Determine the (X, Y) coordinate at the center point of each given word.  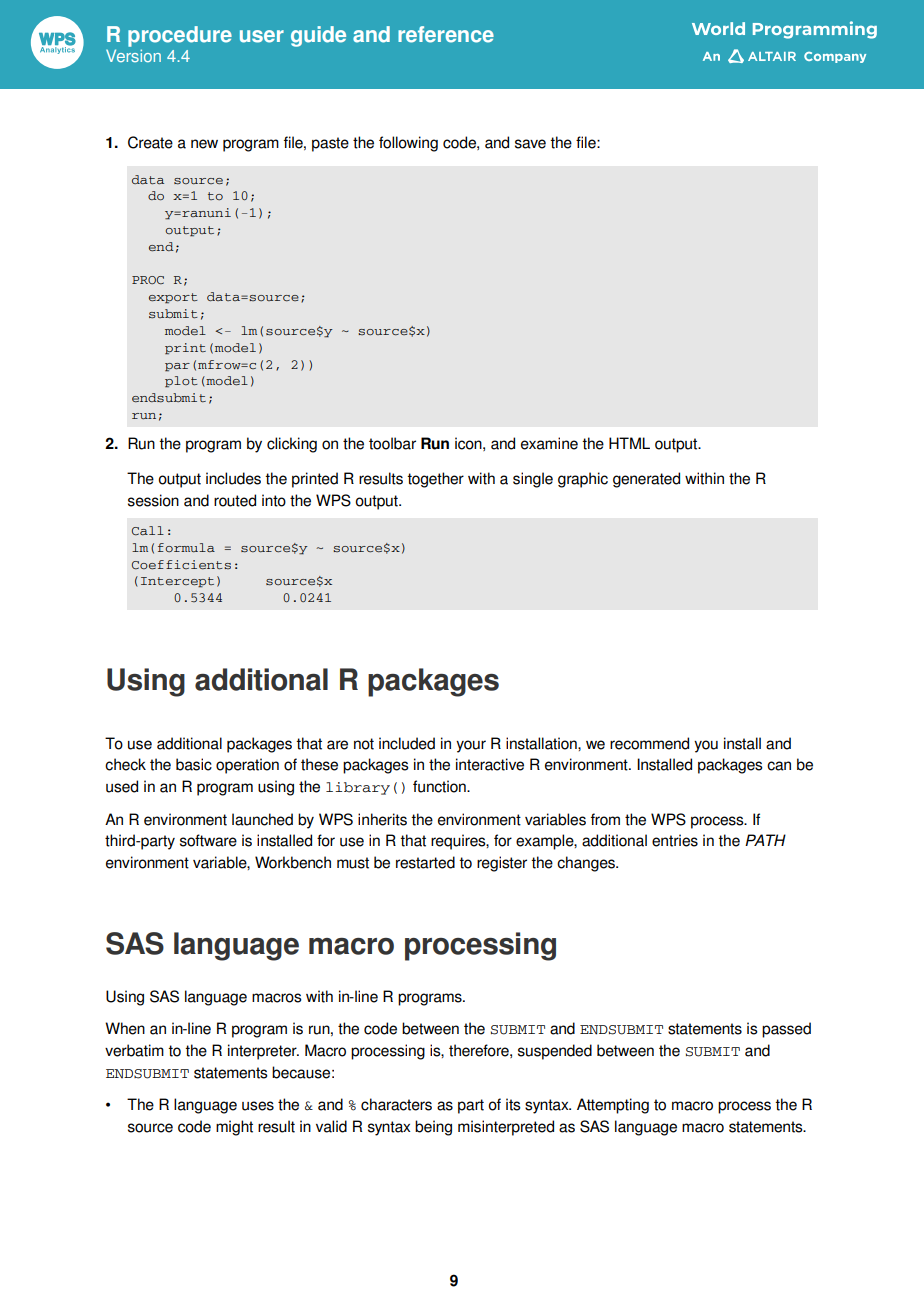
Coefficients (181, 565)
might (234, 1128)
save (530, 144)
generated (646, 480)
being (433, 1128)
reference (446, 34)
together (435, 480)
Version (133, 55)
